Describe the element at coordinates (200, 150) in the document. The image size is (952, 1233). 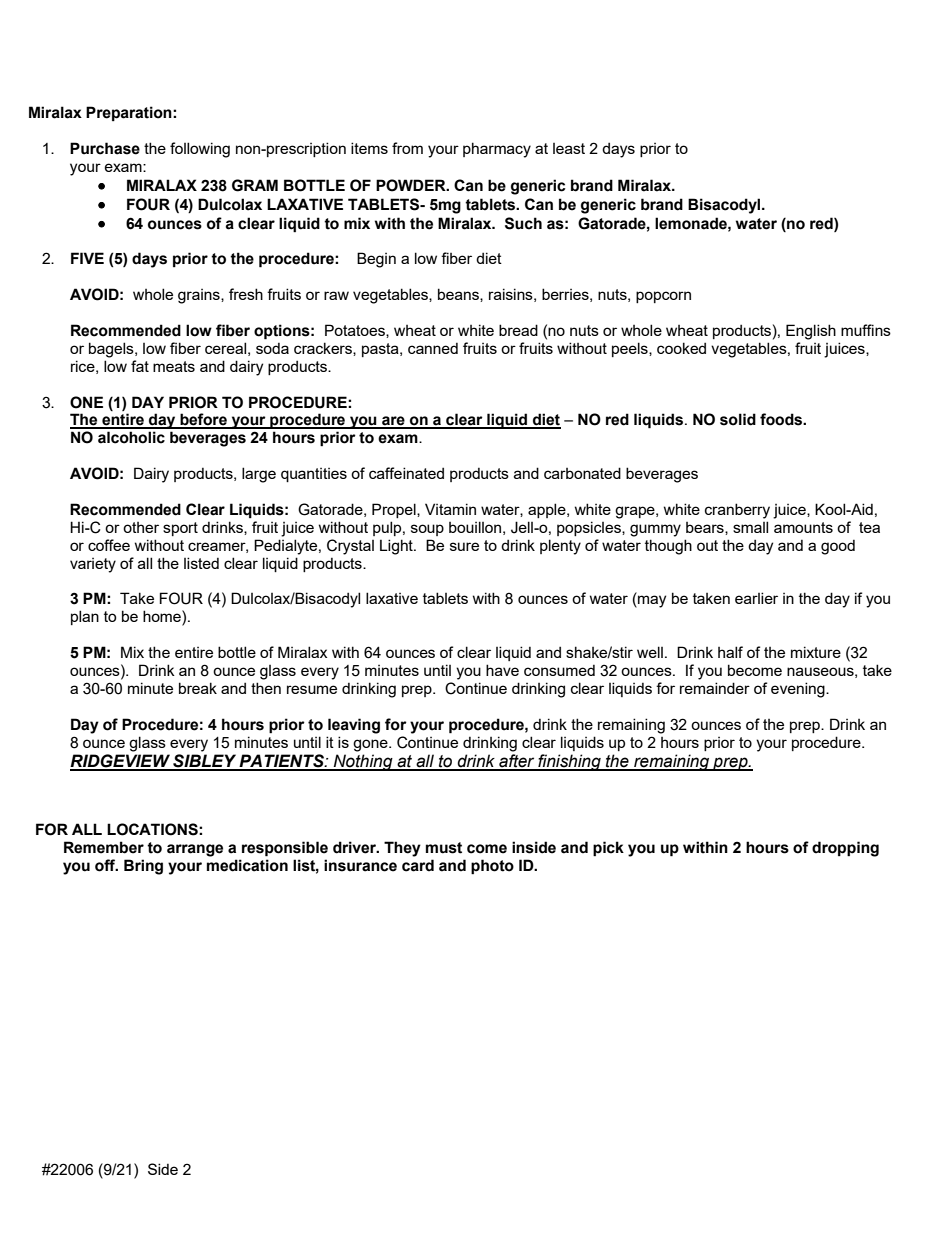
I see `following` at that location.
